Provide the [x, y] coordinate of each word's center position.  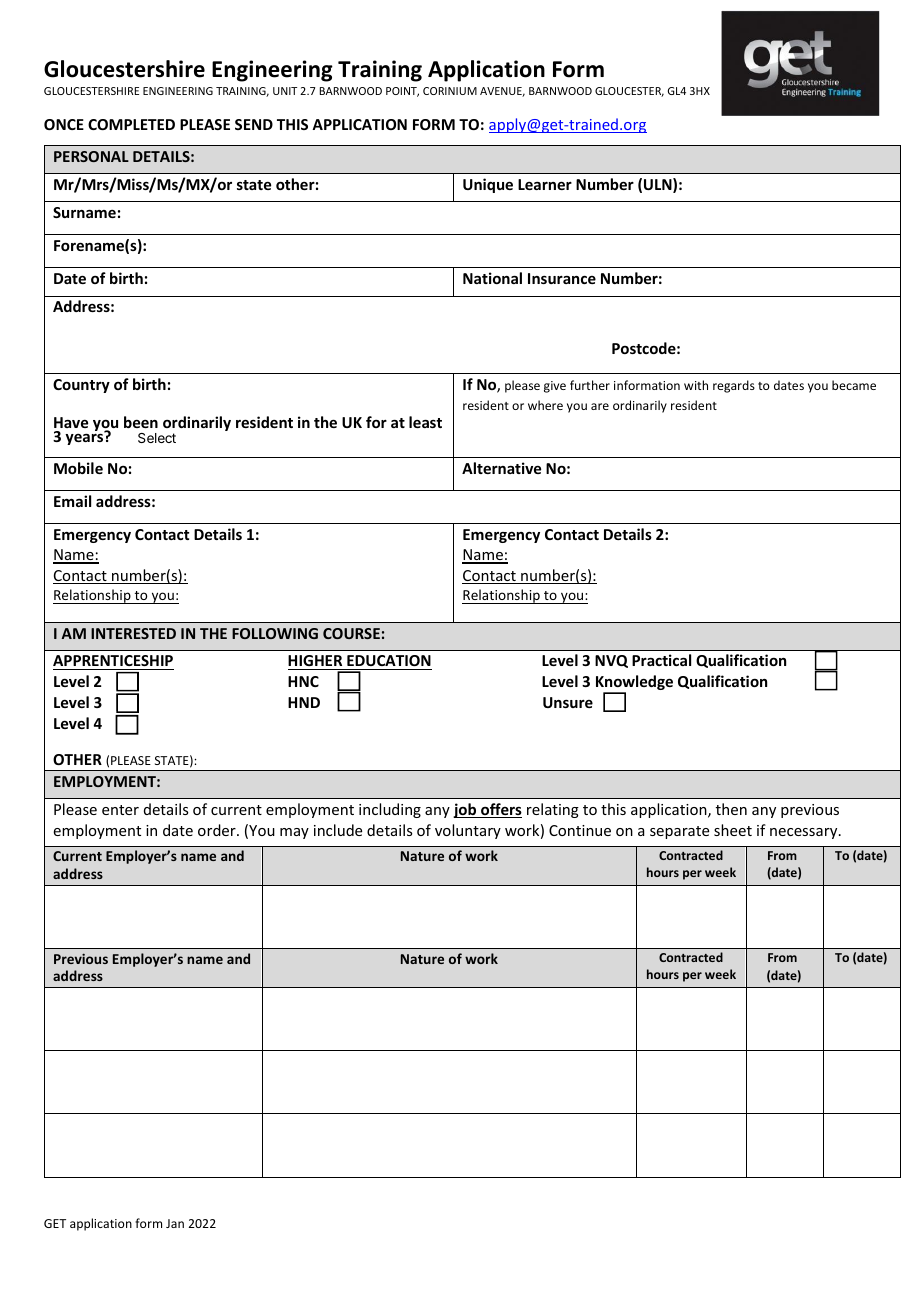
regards [734, 386]
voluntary [468, 831]
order [218, 830]
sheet [733, 830]
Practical [661, 660]
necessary [805, 833]
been [141, 422]
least [425, 422]
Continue [580, 830]
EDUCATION [388, 662]
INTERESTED [133, 633]
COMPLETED [131, 124]
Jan [175, 1223]
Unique [488, 185]
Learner [545, 184]
